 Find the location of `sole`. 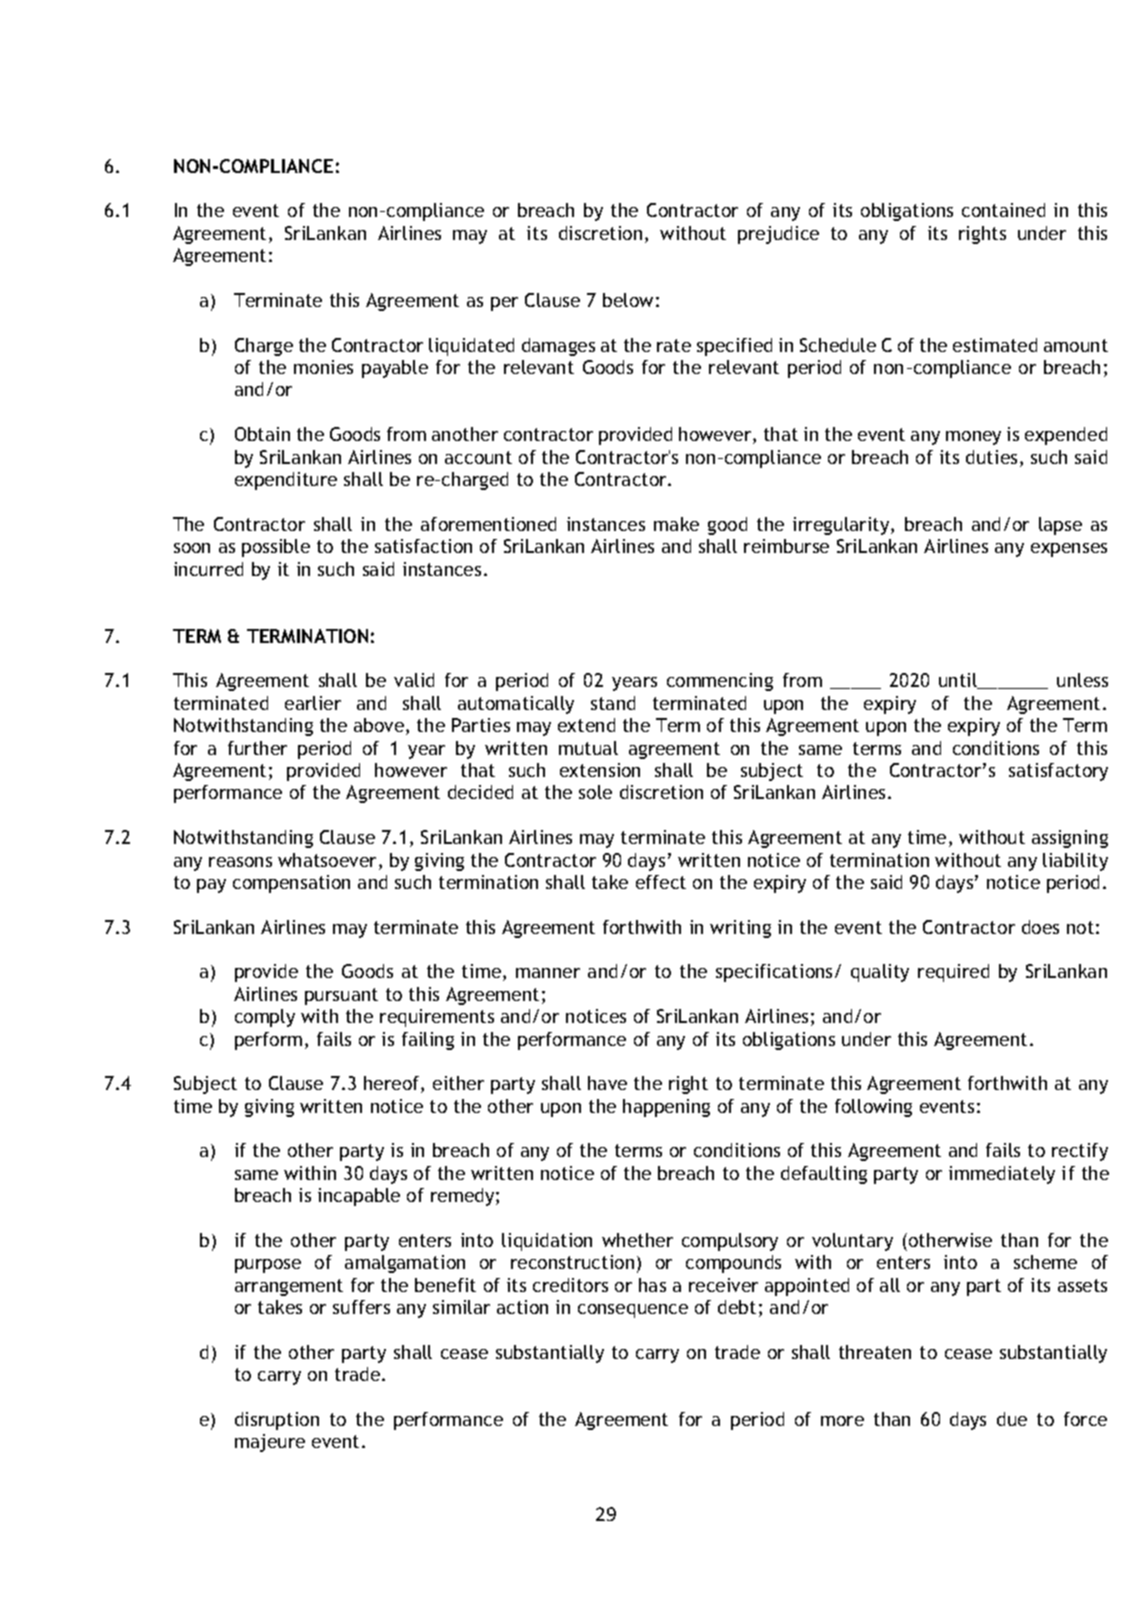

sole is located at coordinates (595, 792).
